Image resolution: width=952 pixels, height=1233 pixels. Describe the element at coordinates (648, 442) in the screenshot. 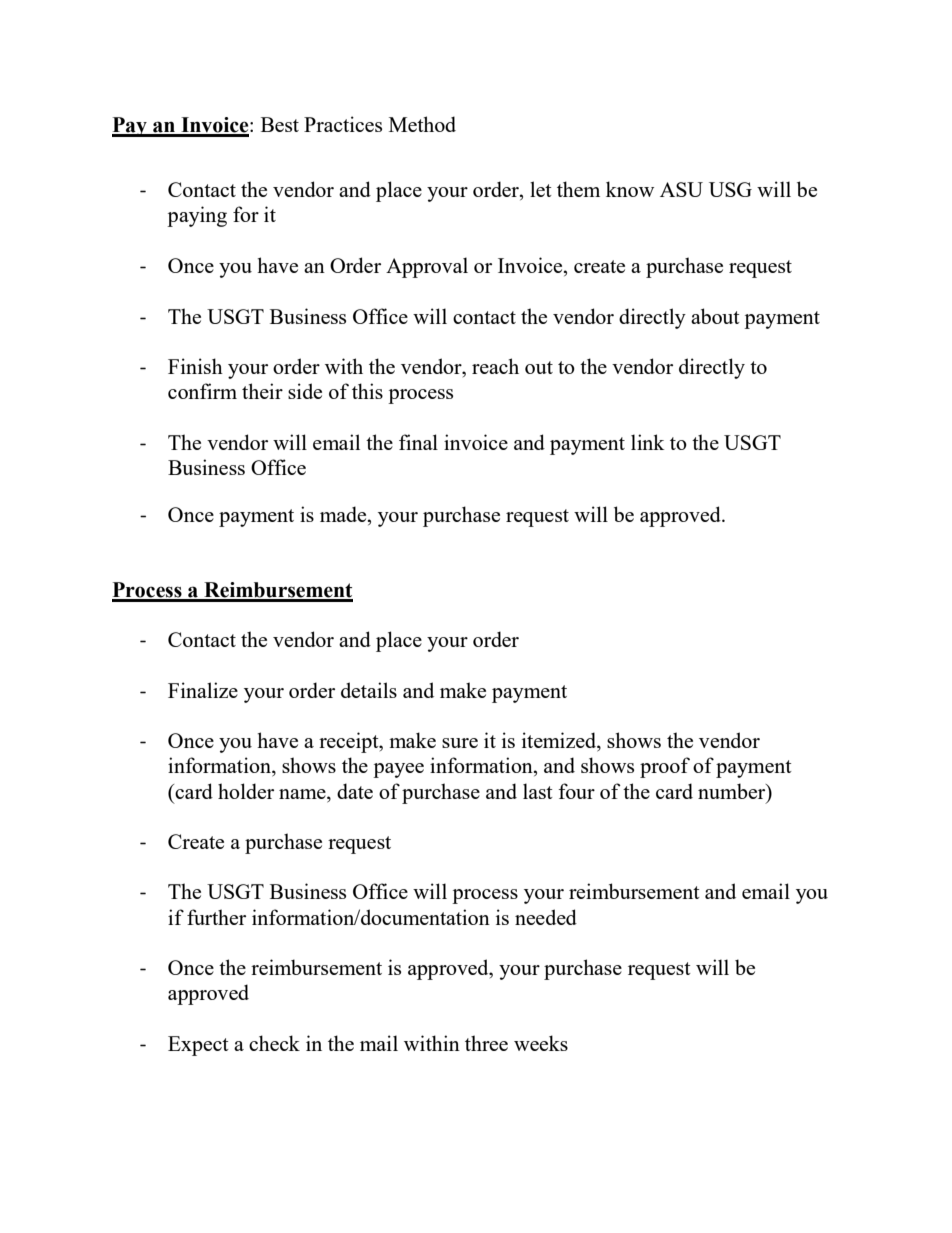

I see `link` at that location.
